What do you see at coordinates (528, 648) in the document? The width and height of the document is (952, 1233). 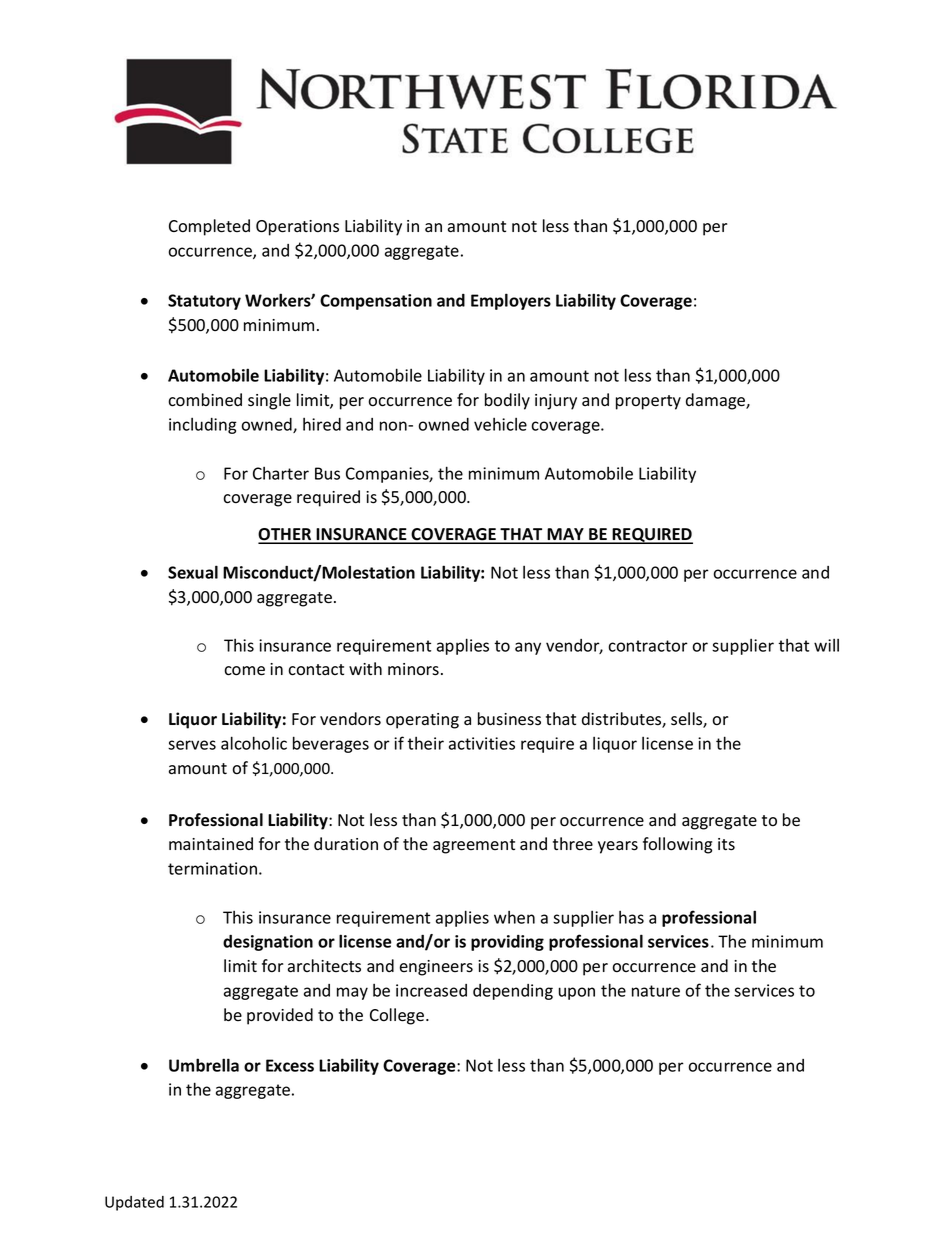 I see `any` at bounding box center [528, 648].
